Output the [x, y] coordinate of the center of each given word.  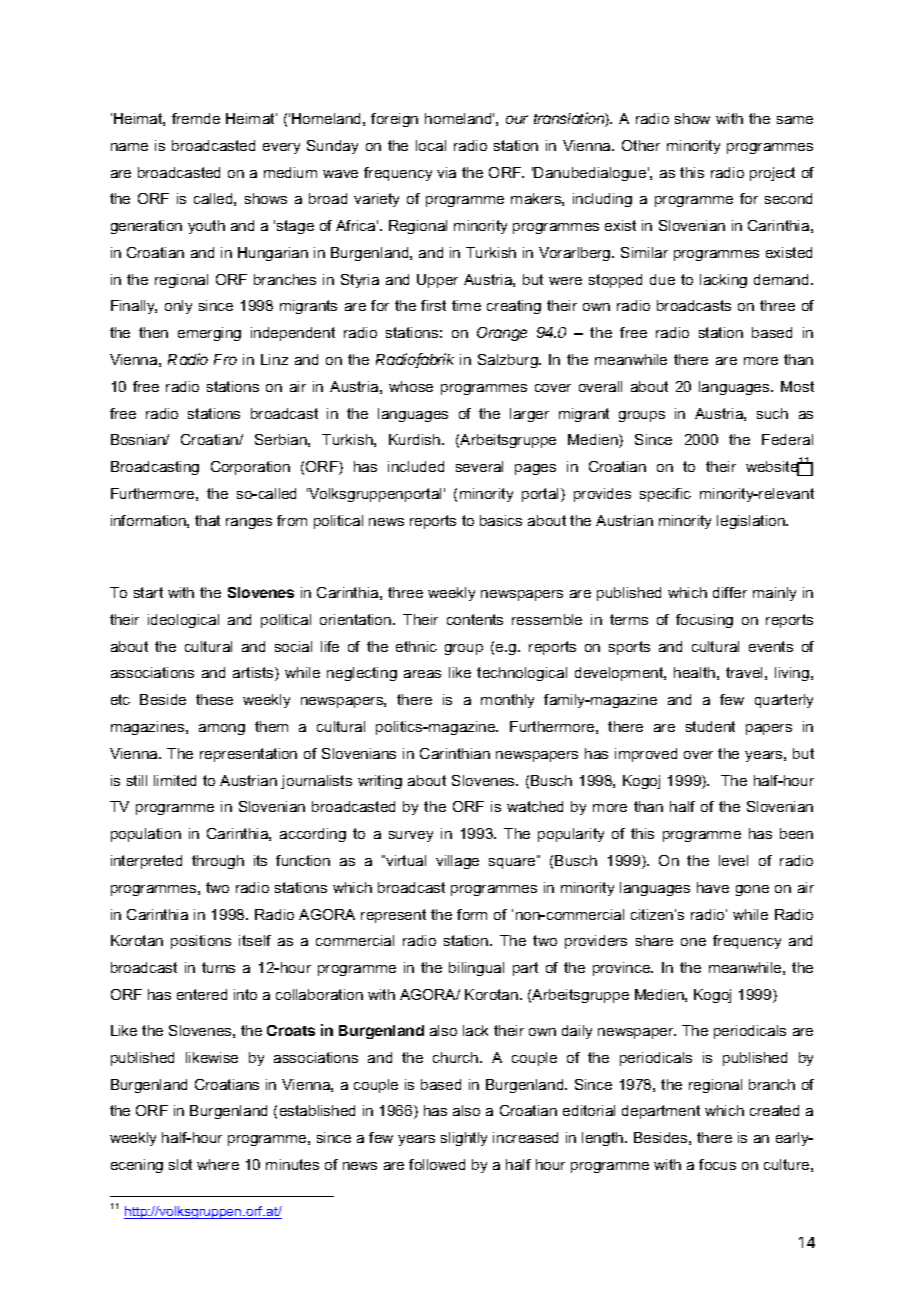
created [774, 1110]
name [129, 147]
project [772, 174]
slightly [464, 1139]
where [218, 1164]
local [431, 145]
